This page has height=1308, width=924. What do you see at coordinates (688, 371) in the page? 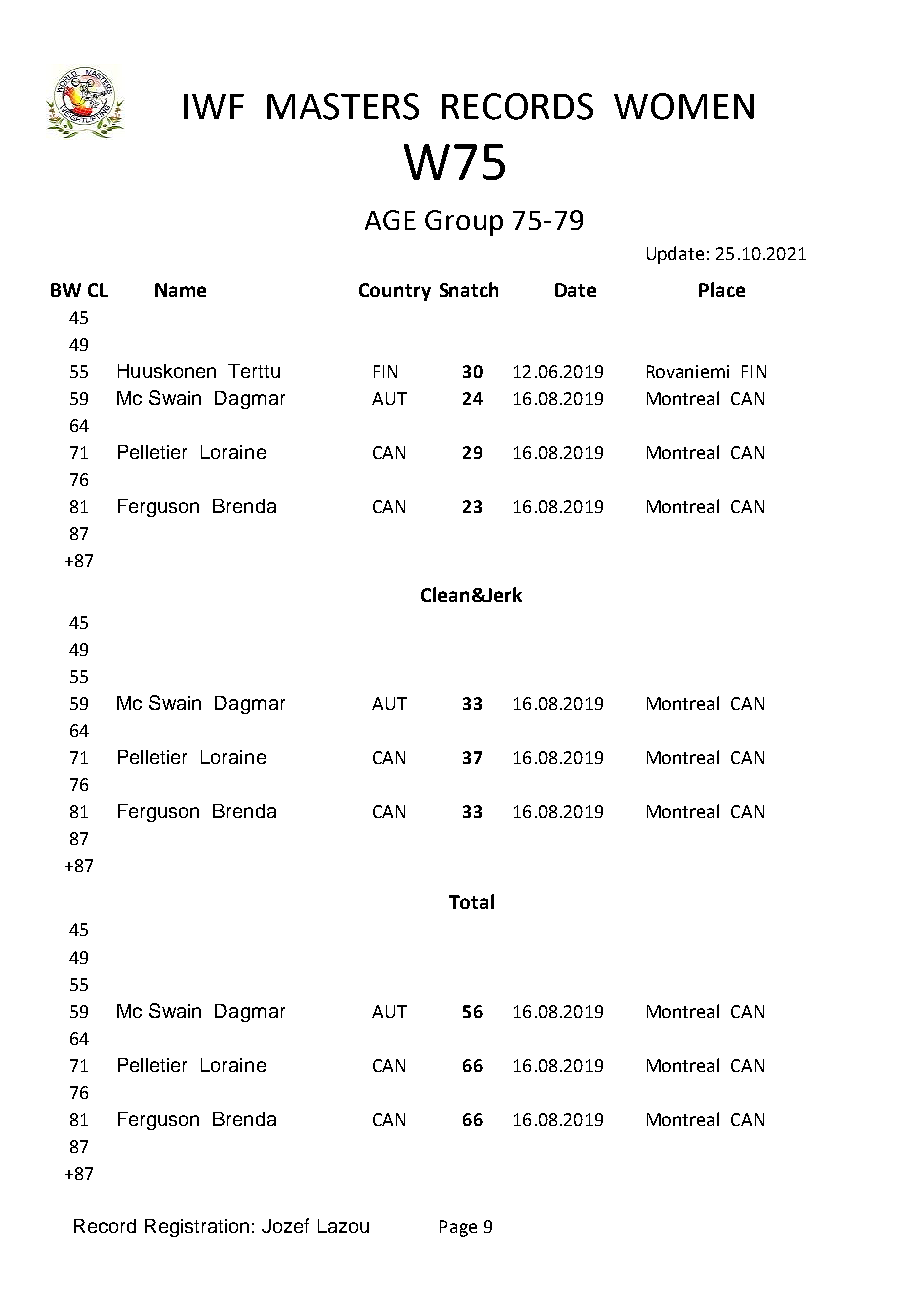
I see `Rovaniemi` at bounding box center [688, 371].
